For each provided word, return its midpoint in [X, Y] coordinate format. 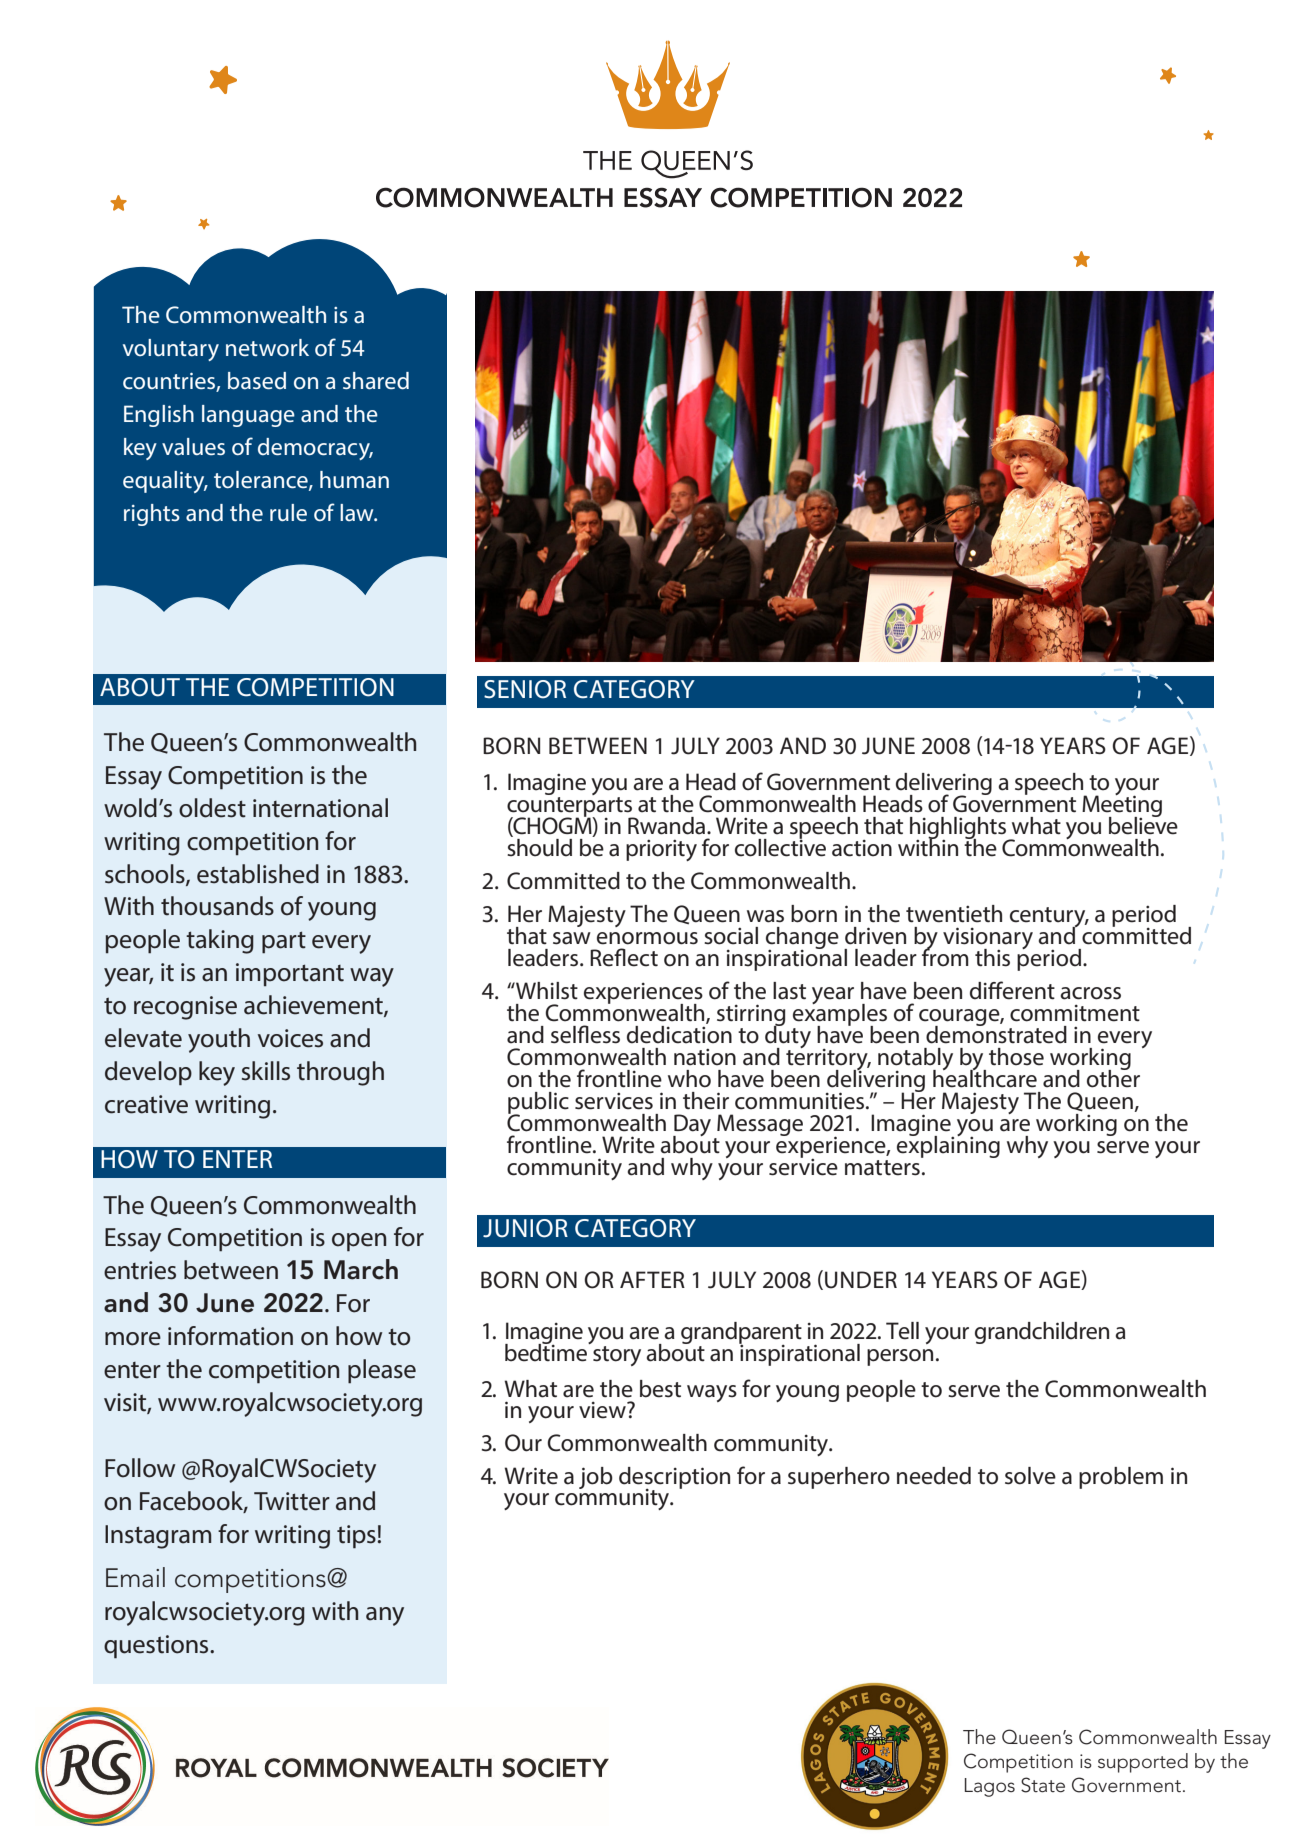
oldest [212, 808]
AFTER [652, 1279]
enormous [647, 938]
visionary [988, 939]
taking [220, 941]
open [359, 1242]
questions [157, 1647]
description [674, 1479]
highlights [959, 829]
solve [1030, 1476]
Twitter [292, 1501]
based [257, 380]
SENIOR [525, 689]
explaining [948, 1145]
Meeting [1122, 807]
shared [376, 380]
